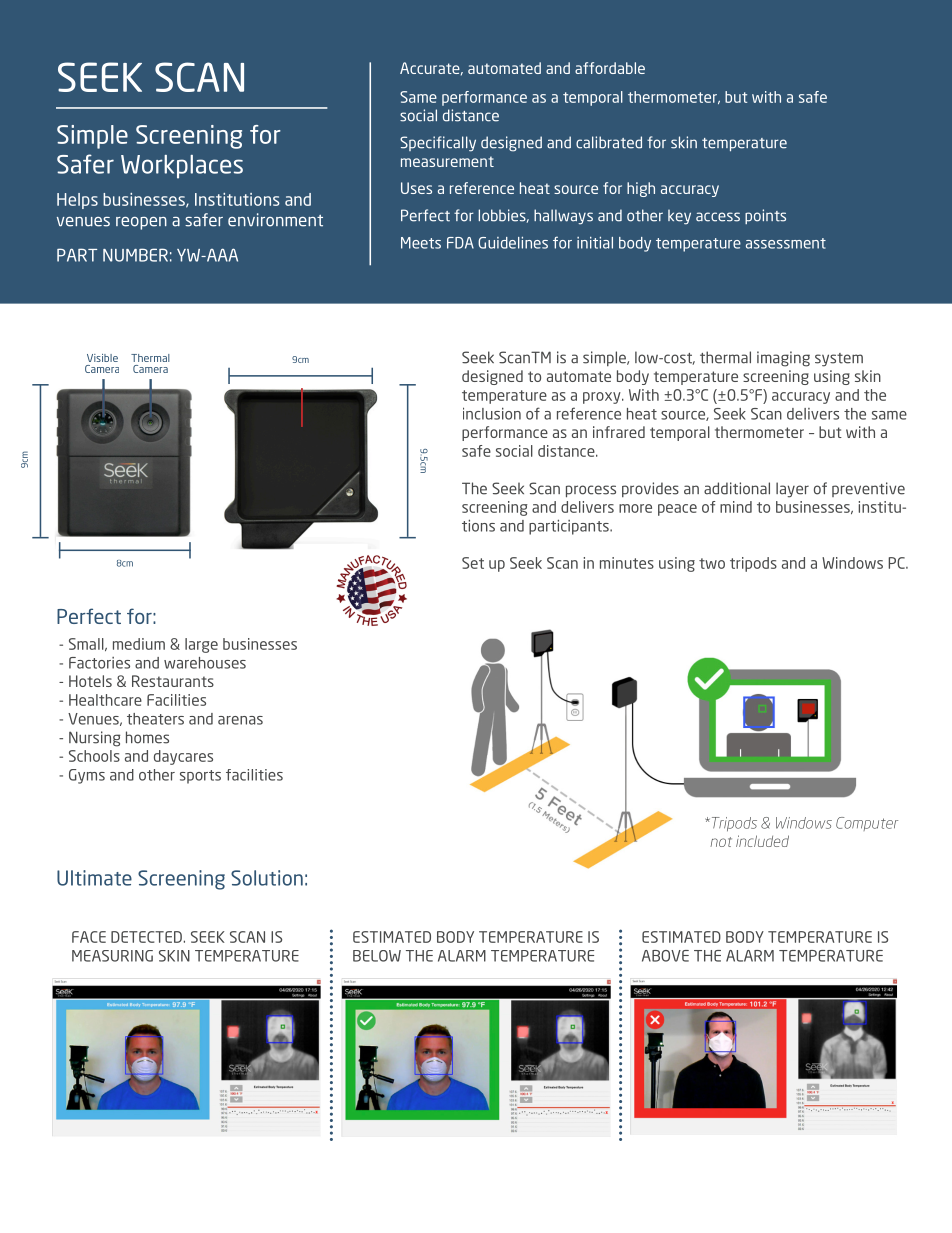  Describe the element at coordinates (438, 144) in the screenshot. I see `Specifically` at that location.
